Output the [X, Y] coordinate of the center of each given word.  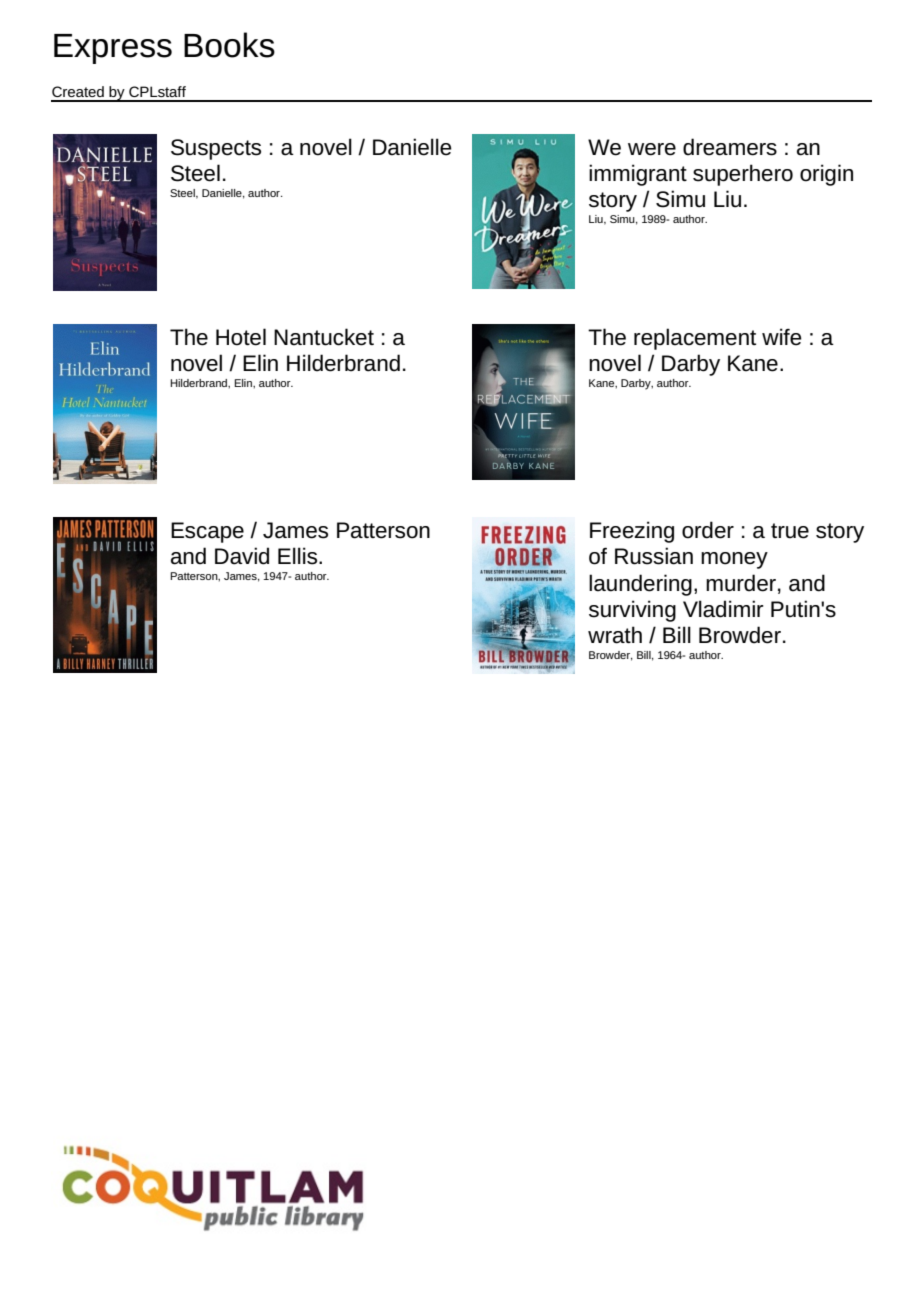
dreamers [730, 147]
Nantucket [324, 337]
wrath [615, 635]
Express [113, 49]
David [242, 556]
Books [229, 45]
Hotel [241, 337]
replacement [695, 339]
